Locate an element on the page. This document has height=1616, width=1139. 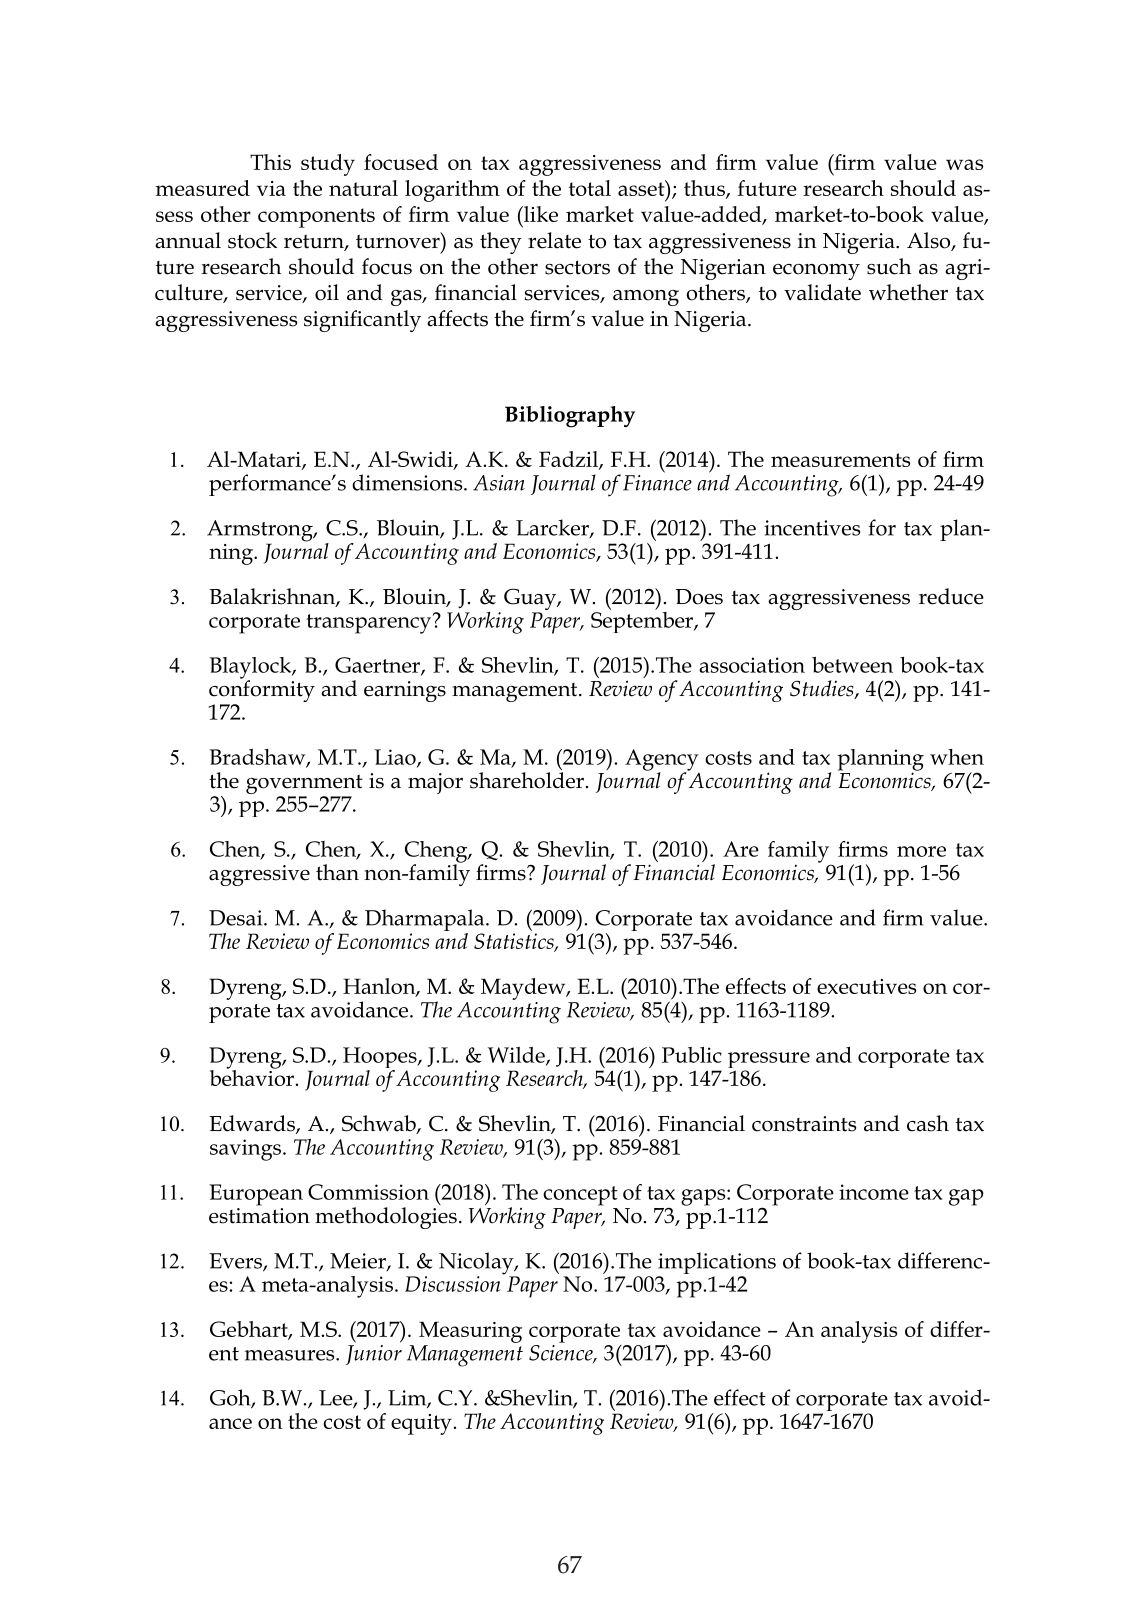
more is located at coordinates (921, 851).
